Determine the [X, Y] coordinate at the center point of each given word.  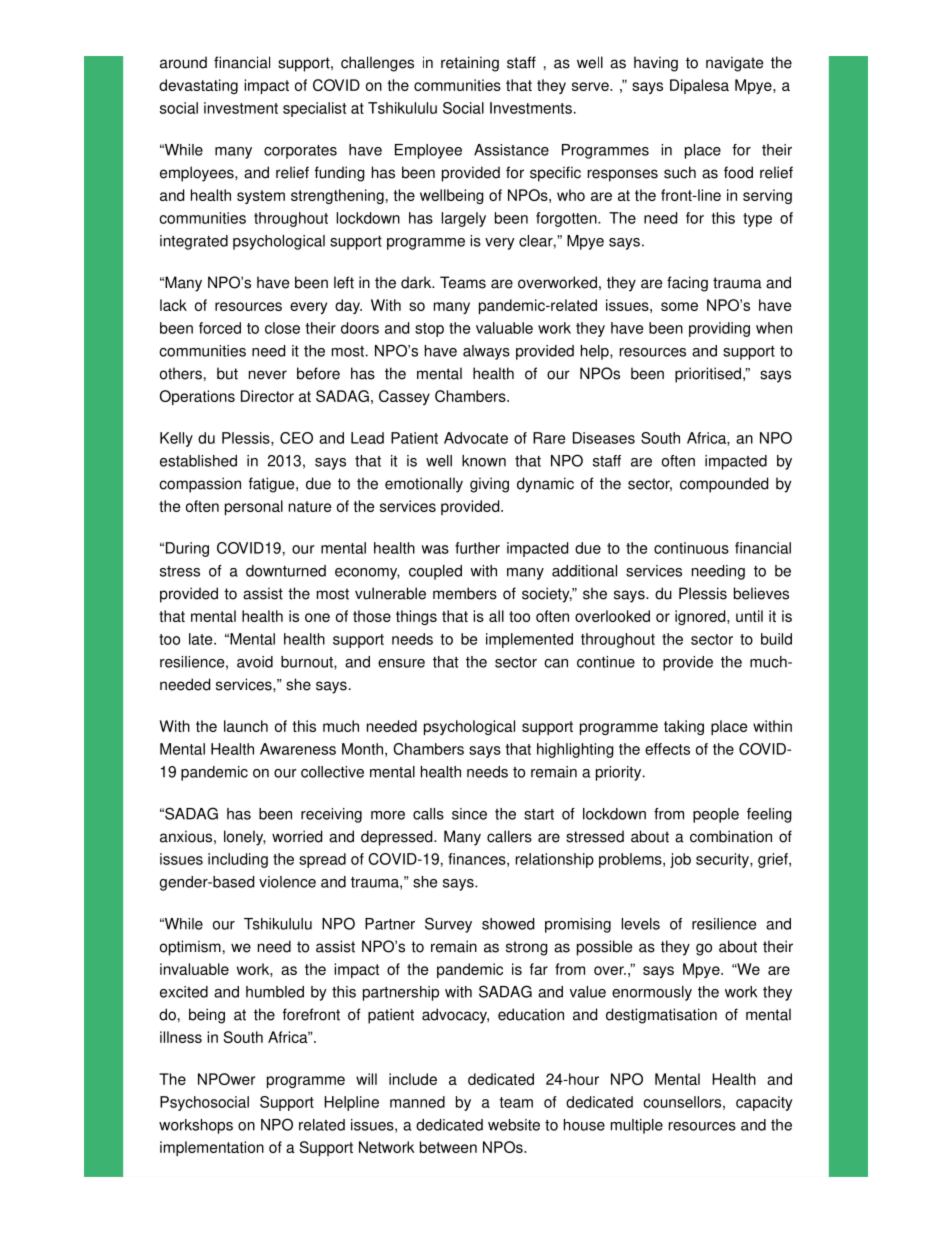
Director [267, 396]
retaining [470, 64]
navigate [734, 64]
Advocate [476, 438]
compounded [724, 485]
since [469, 814]
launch [246, 726]
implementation [212, 1148]
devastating [198, 86]
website [514, 1125]
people [716, 815]
